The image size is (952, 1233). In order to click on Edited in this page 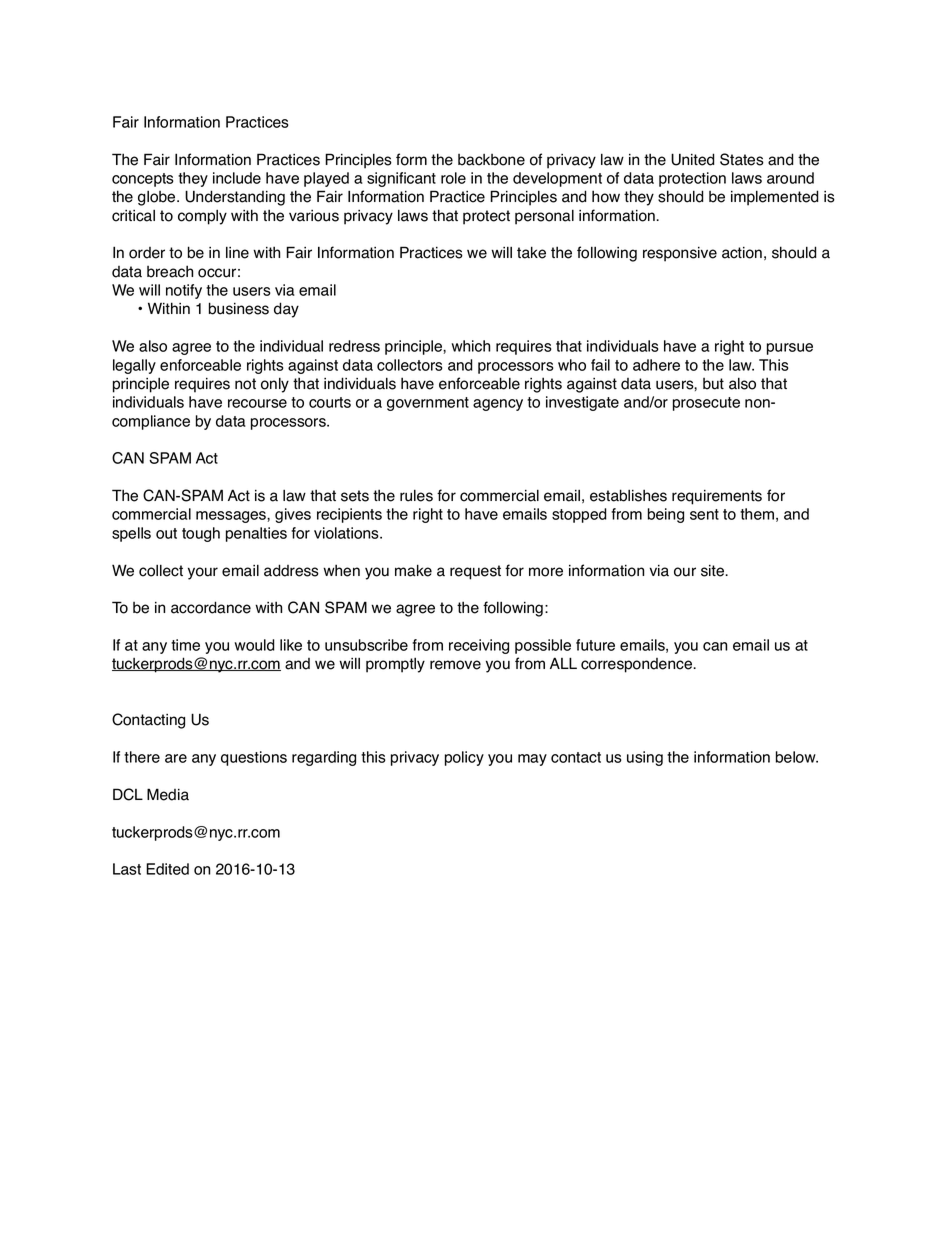, I will do `click(167, 869)`.
